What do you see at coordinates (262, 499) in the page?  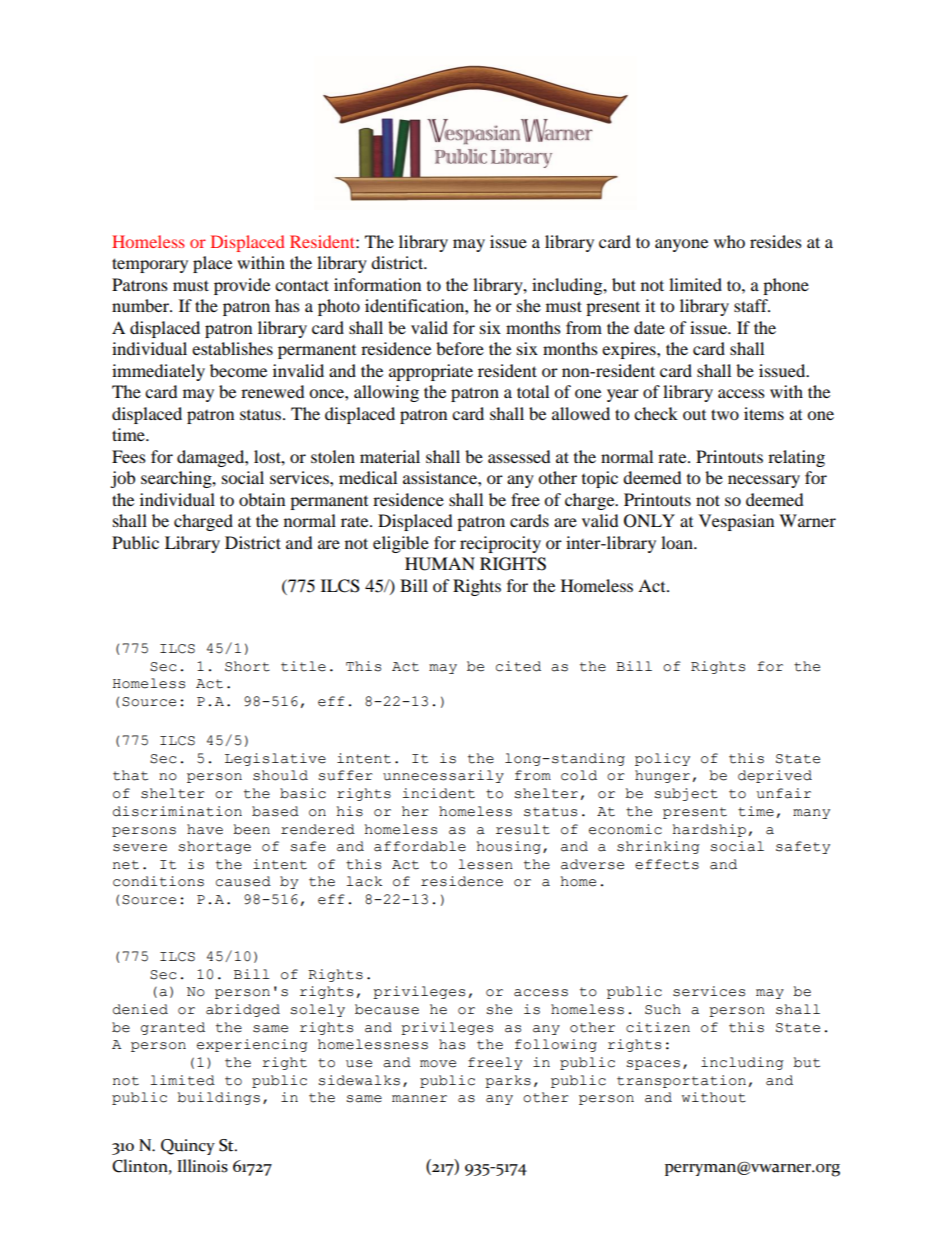 I see `obtain` at bounding box center [262, 499].
